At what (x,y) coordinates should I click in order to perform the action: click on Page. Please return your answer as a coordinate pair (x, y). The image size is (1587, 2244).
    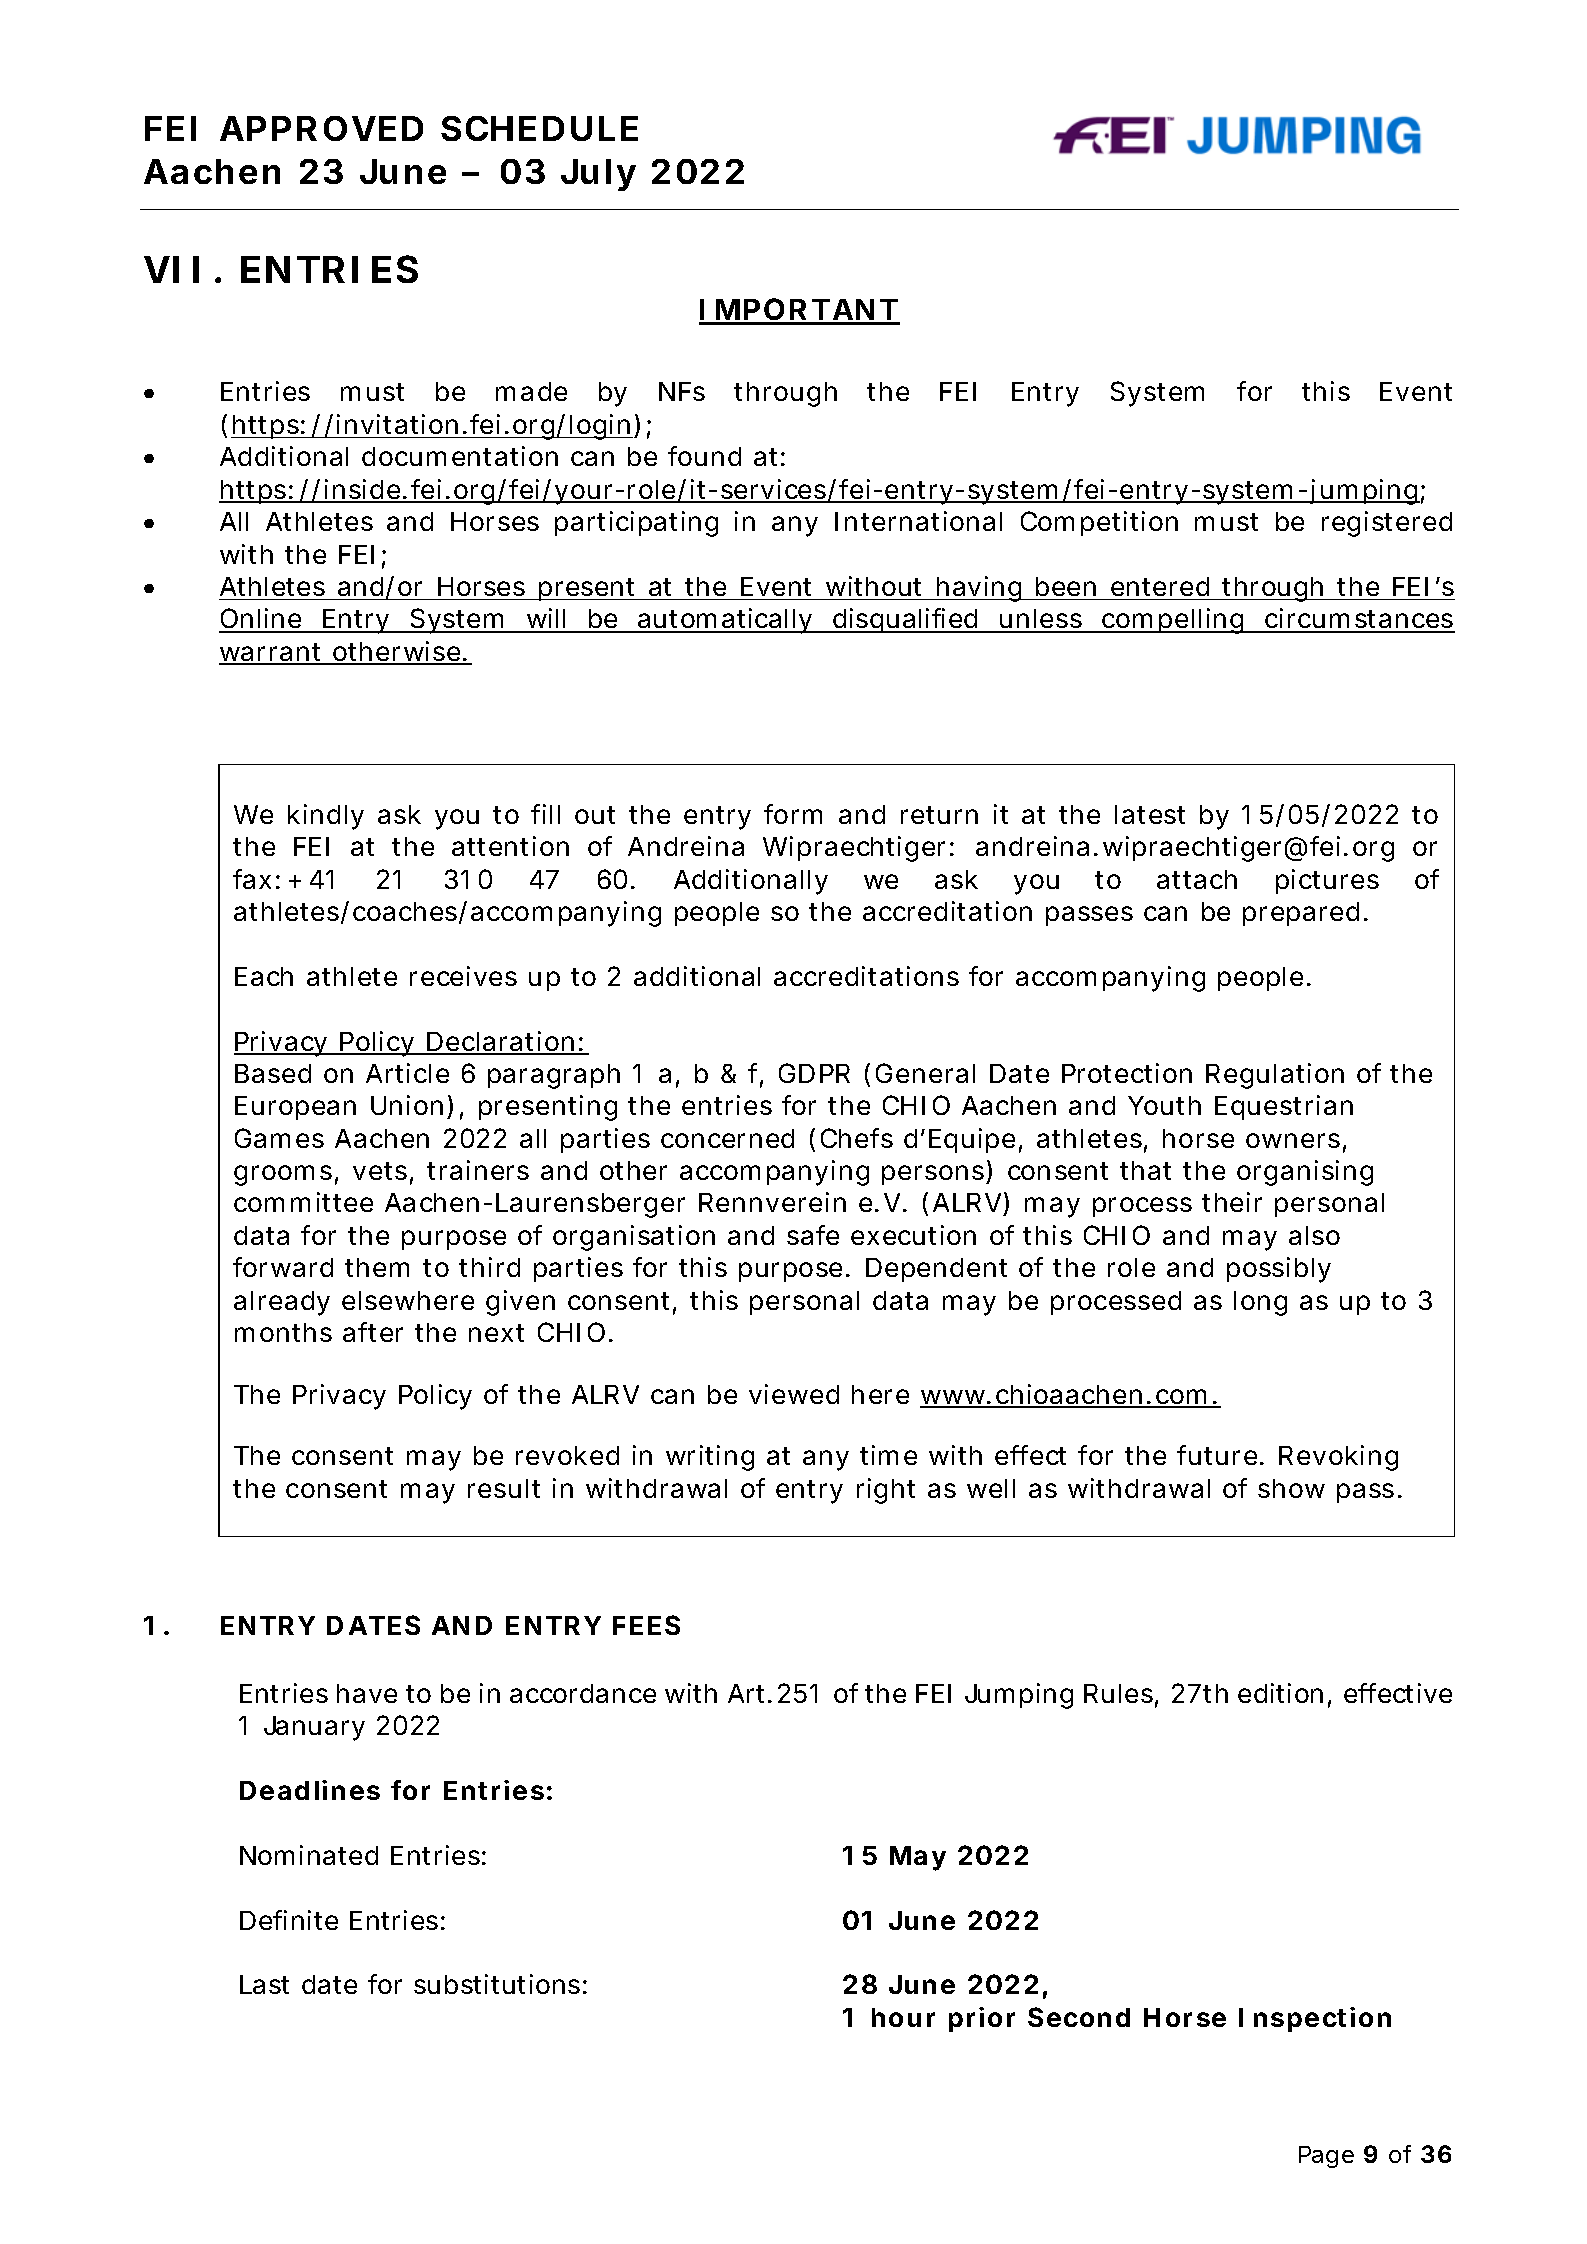
    Looking at the image, I should click on (1326, 2157).
